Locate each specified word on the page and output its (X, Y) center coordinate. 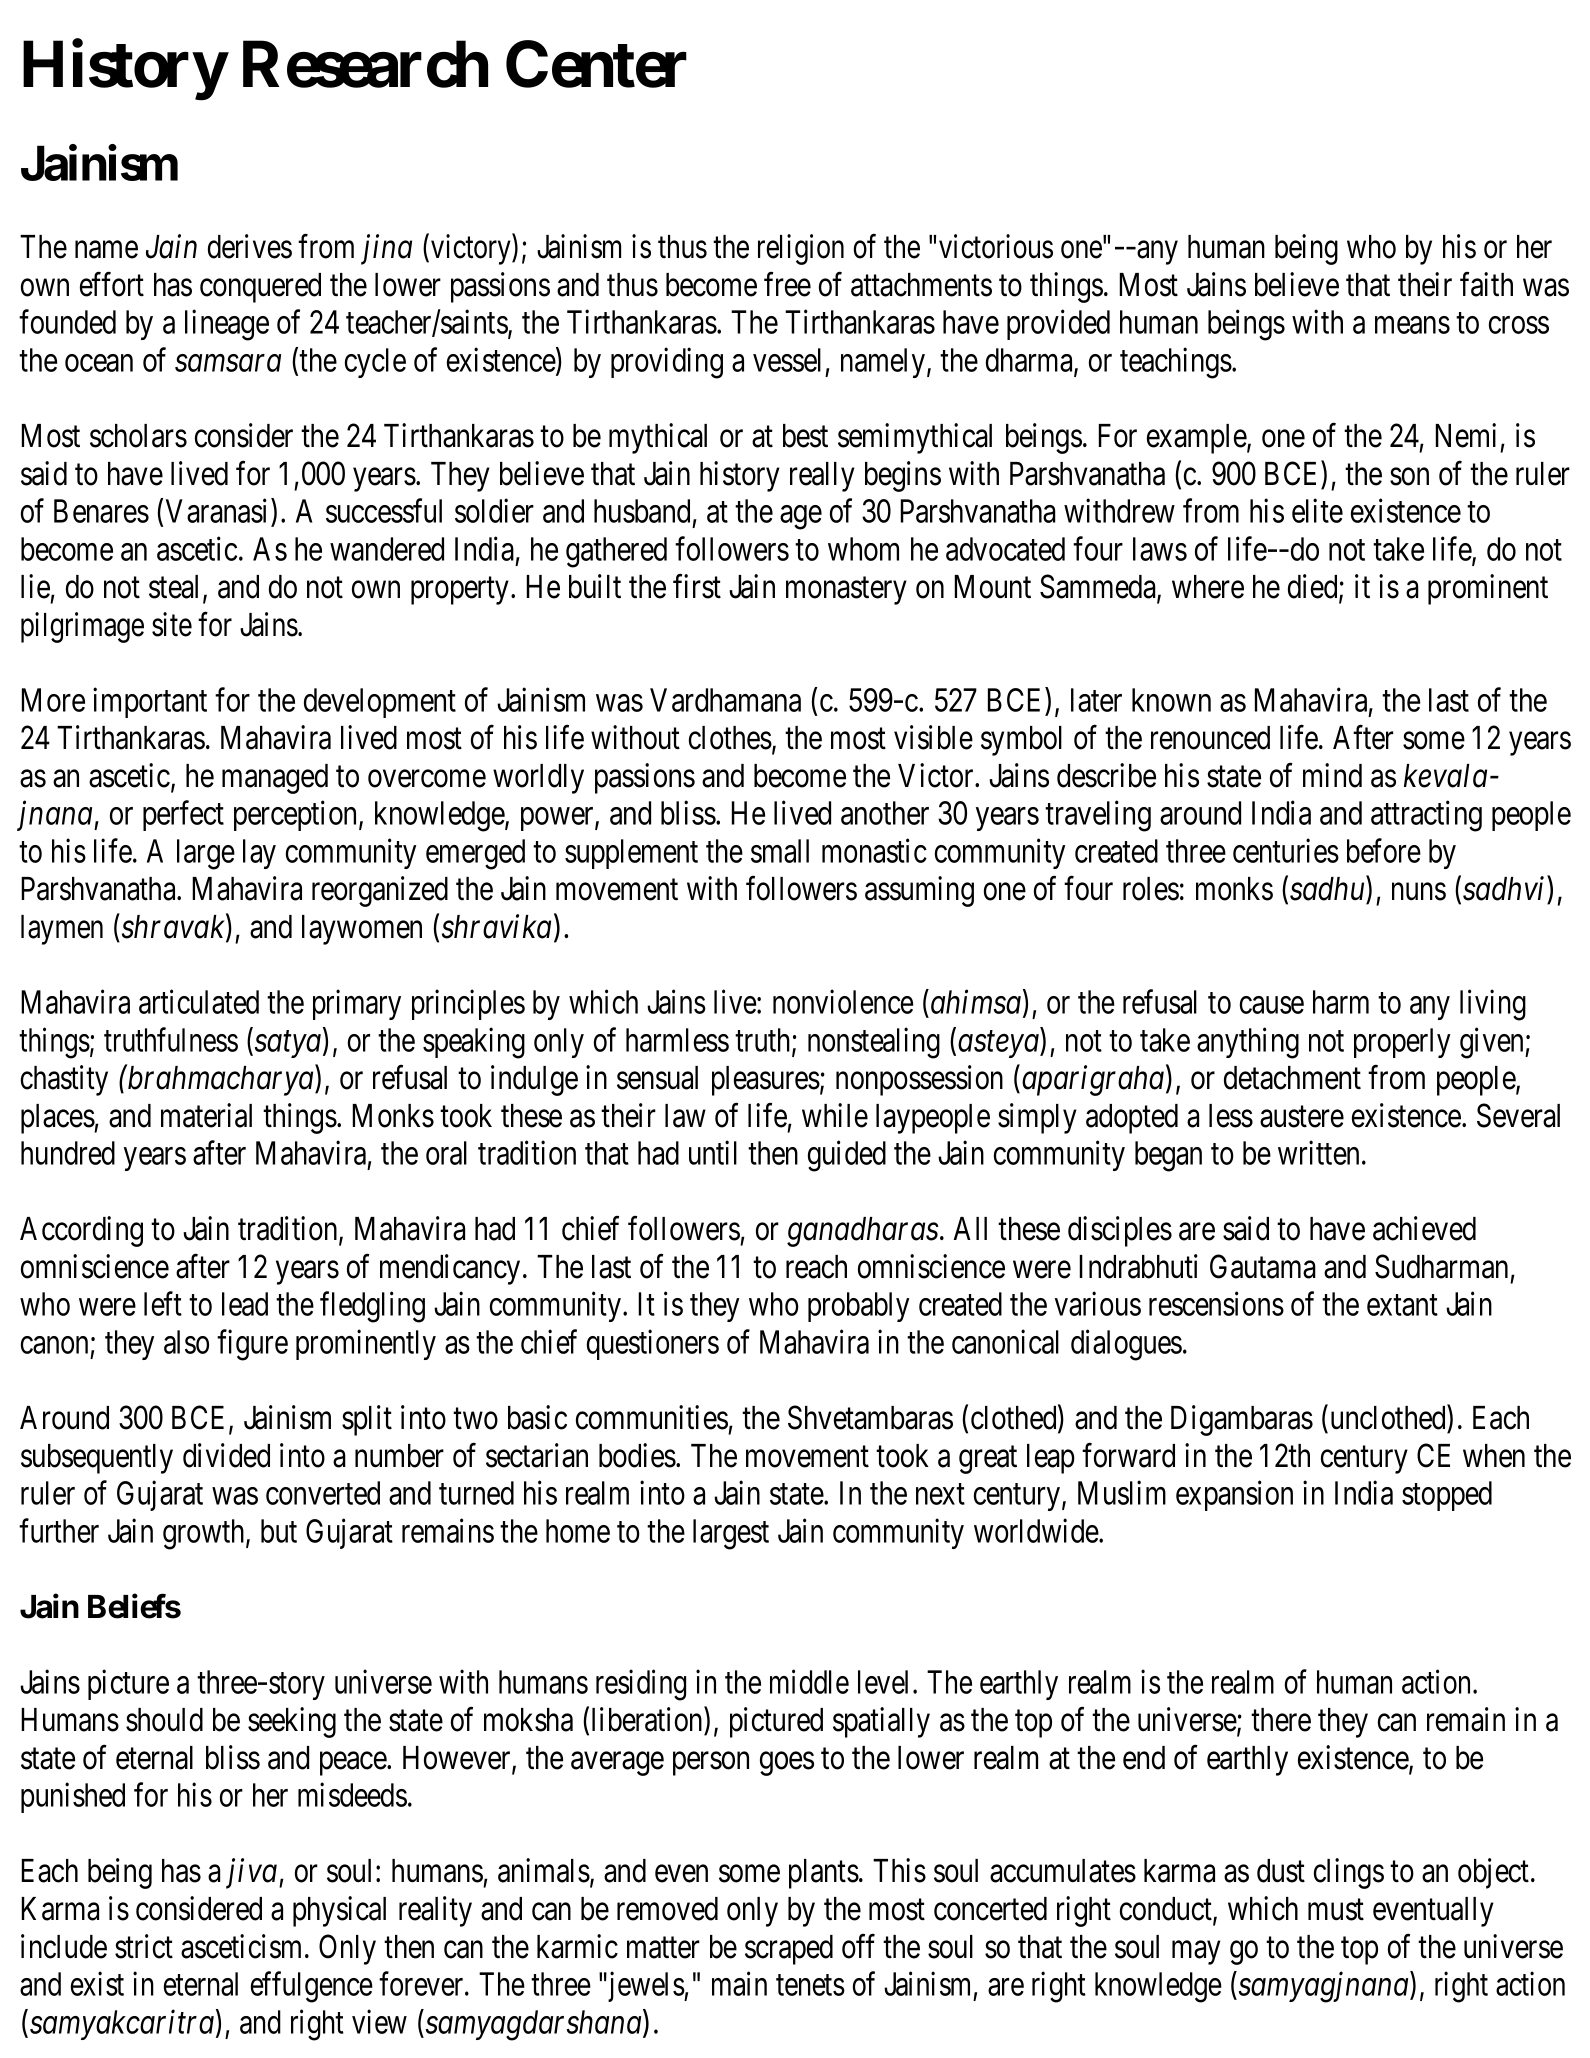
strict (144, 1946)
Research (365, 65)
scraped (789, 1950)
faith (1486, 284)
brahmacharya (221, 1080)
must (1336, 1910)
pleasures (766, 1081)
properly (1402, 1043)
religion (801, 249)
